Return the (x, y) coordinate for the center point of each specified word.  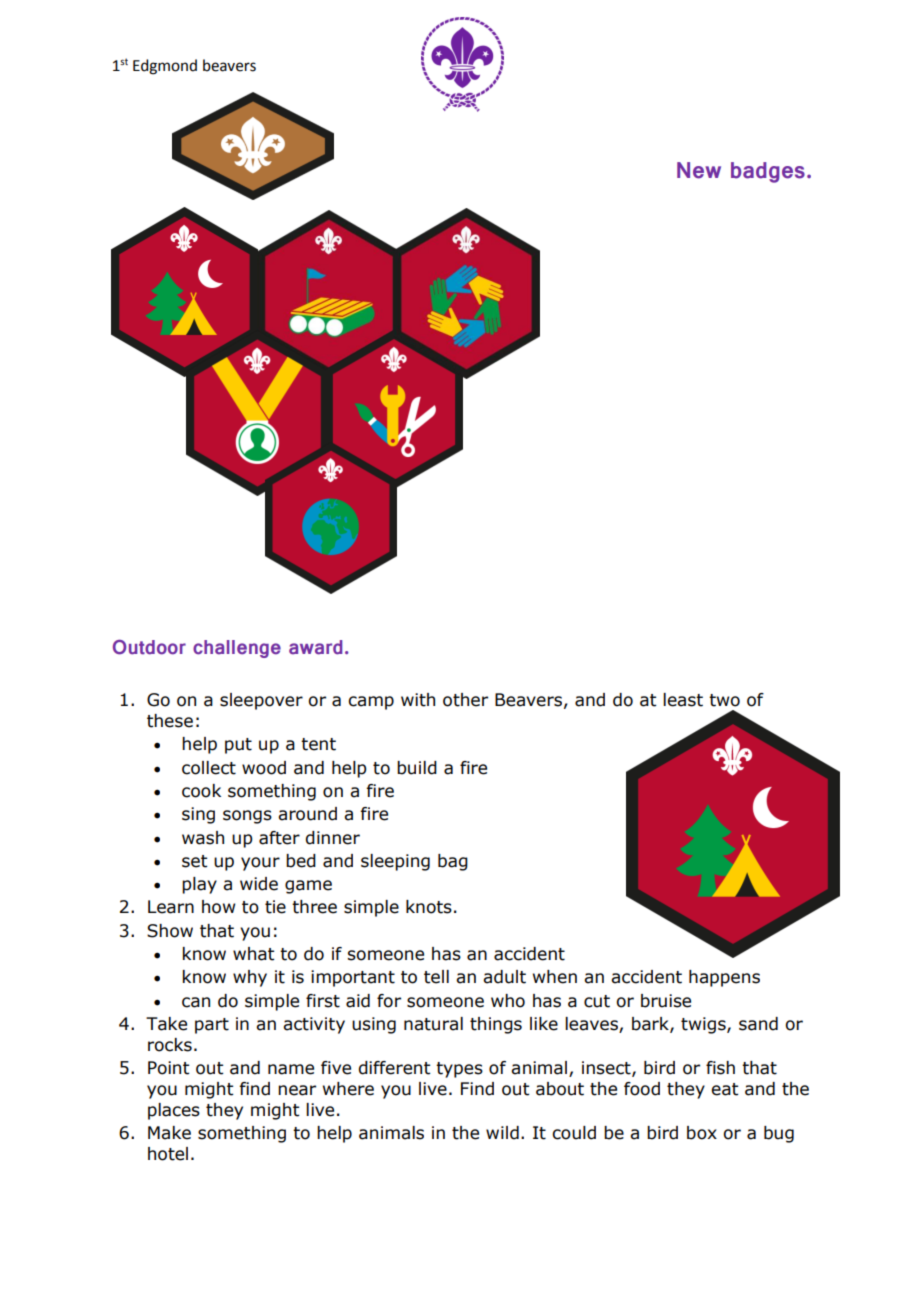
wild (502, 1133)
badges (768, 172)
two (724, 700)
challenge (237, 649)
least (683, 700)
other (465, 700)
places (174, 1111)
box (702, 1133)
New (699, 170)
